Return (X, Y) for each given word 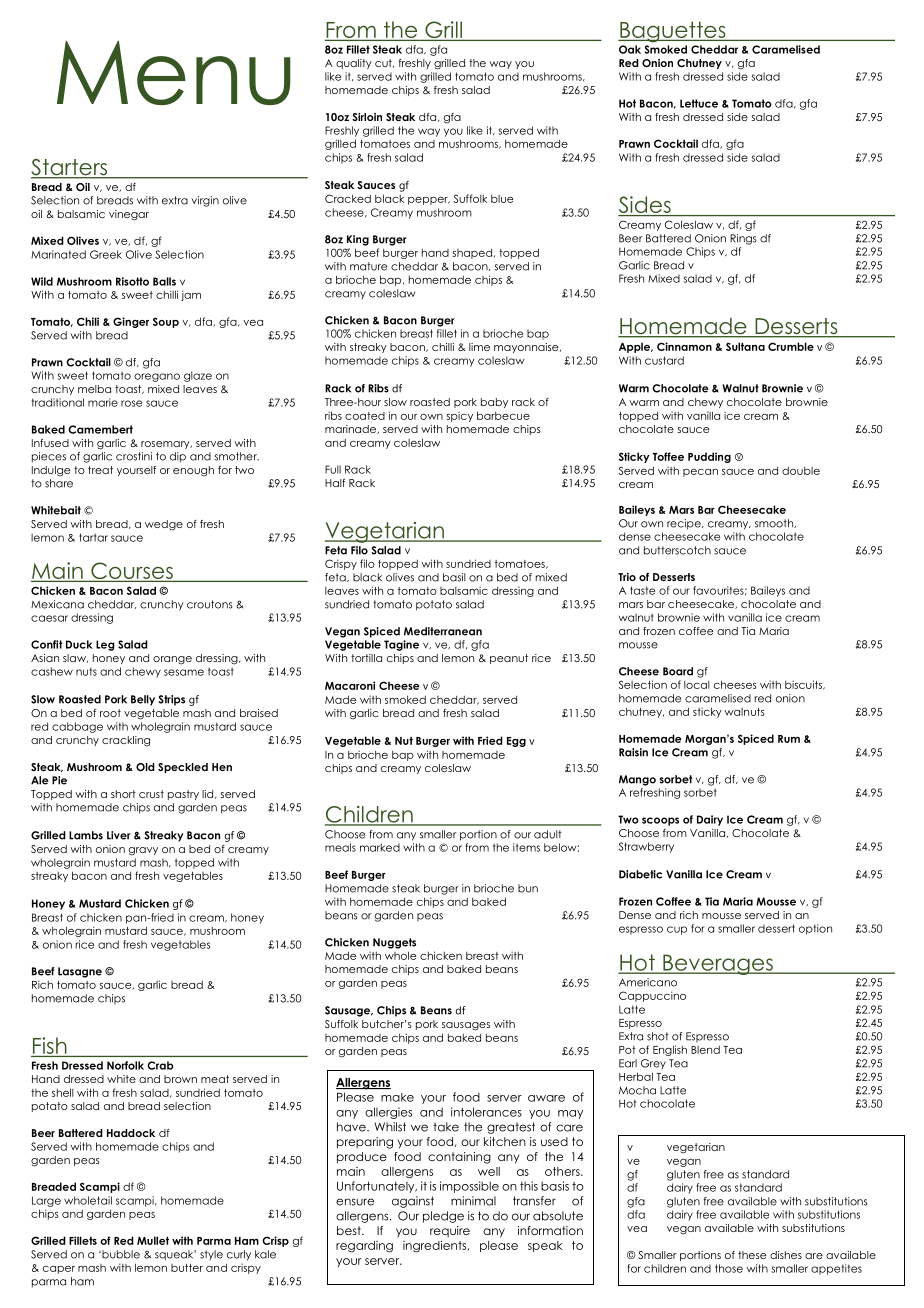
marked (380, 847)
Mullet (153, 1240)
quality (354, 64)
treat (100, 470)
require (450, 1231)
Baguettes (673, 32)
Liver (119, 835)
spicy (460, 416)
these (752, 1255)
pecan (700, 473)
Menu (174, 73)
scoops (660, 821)
